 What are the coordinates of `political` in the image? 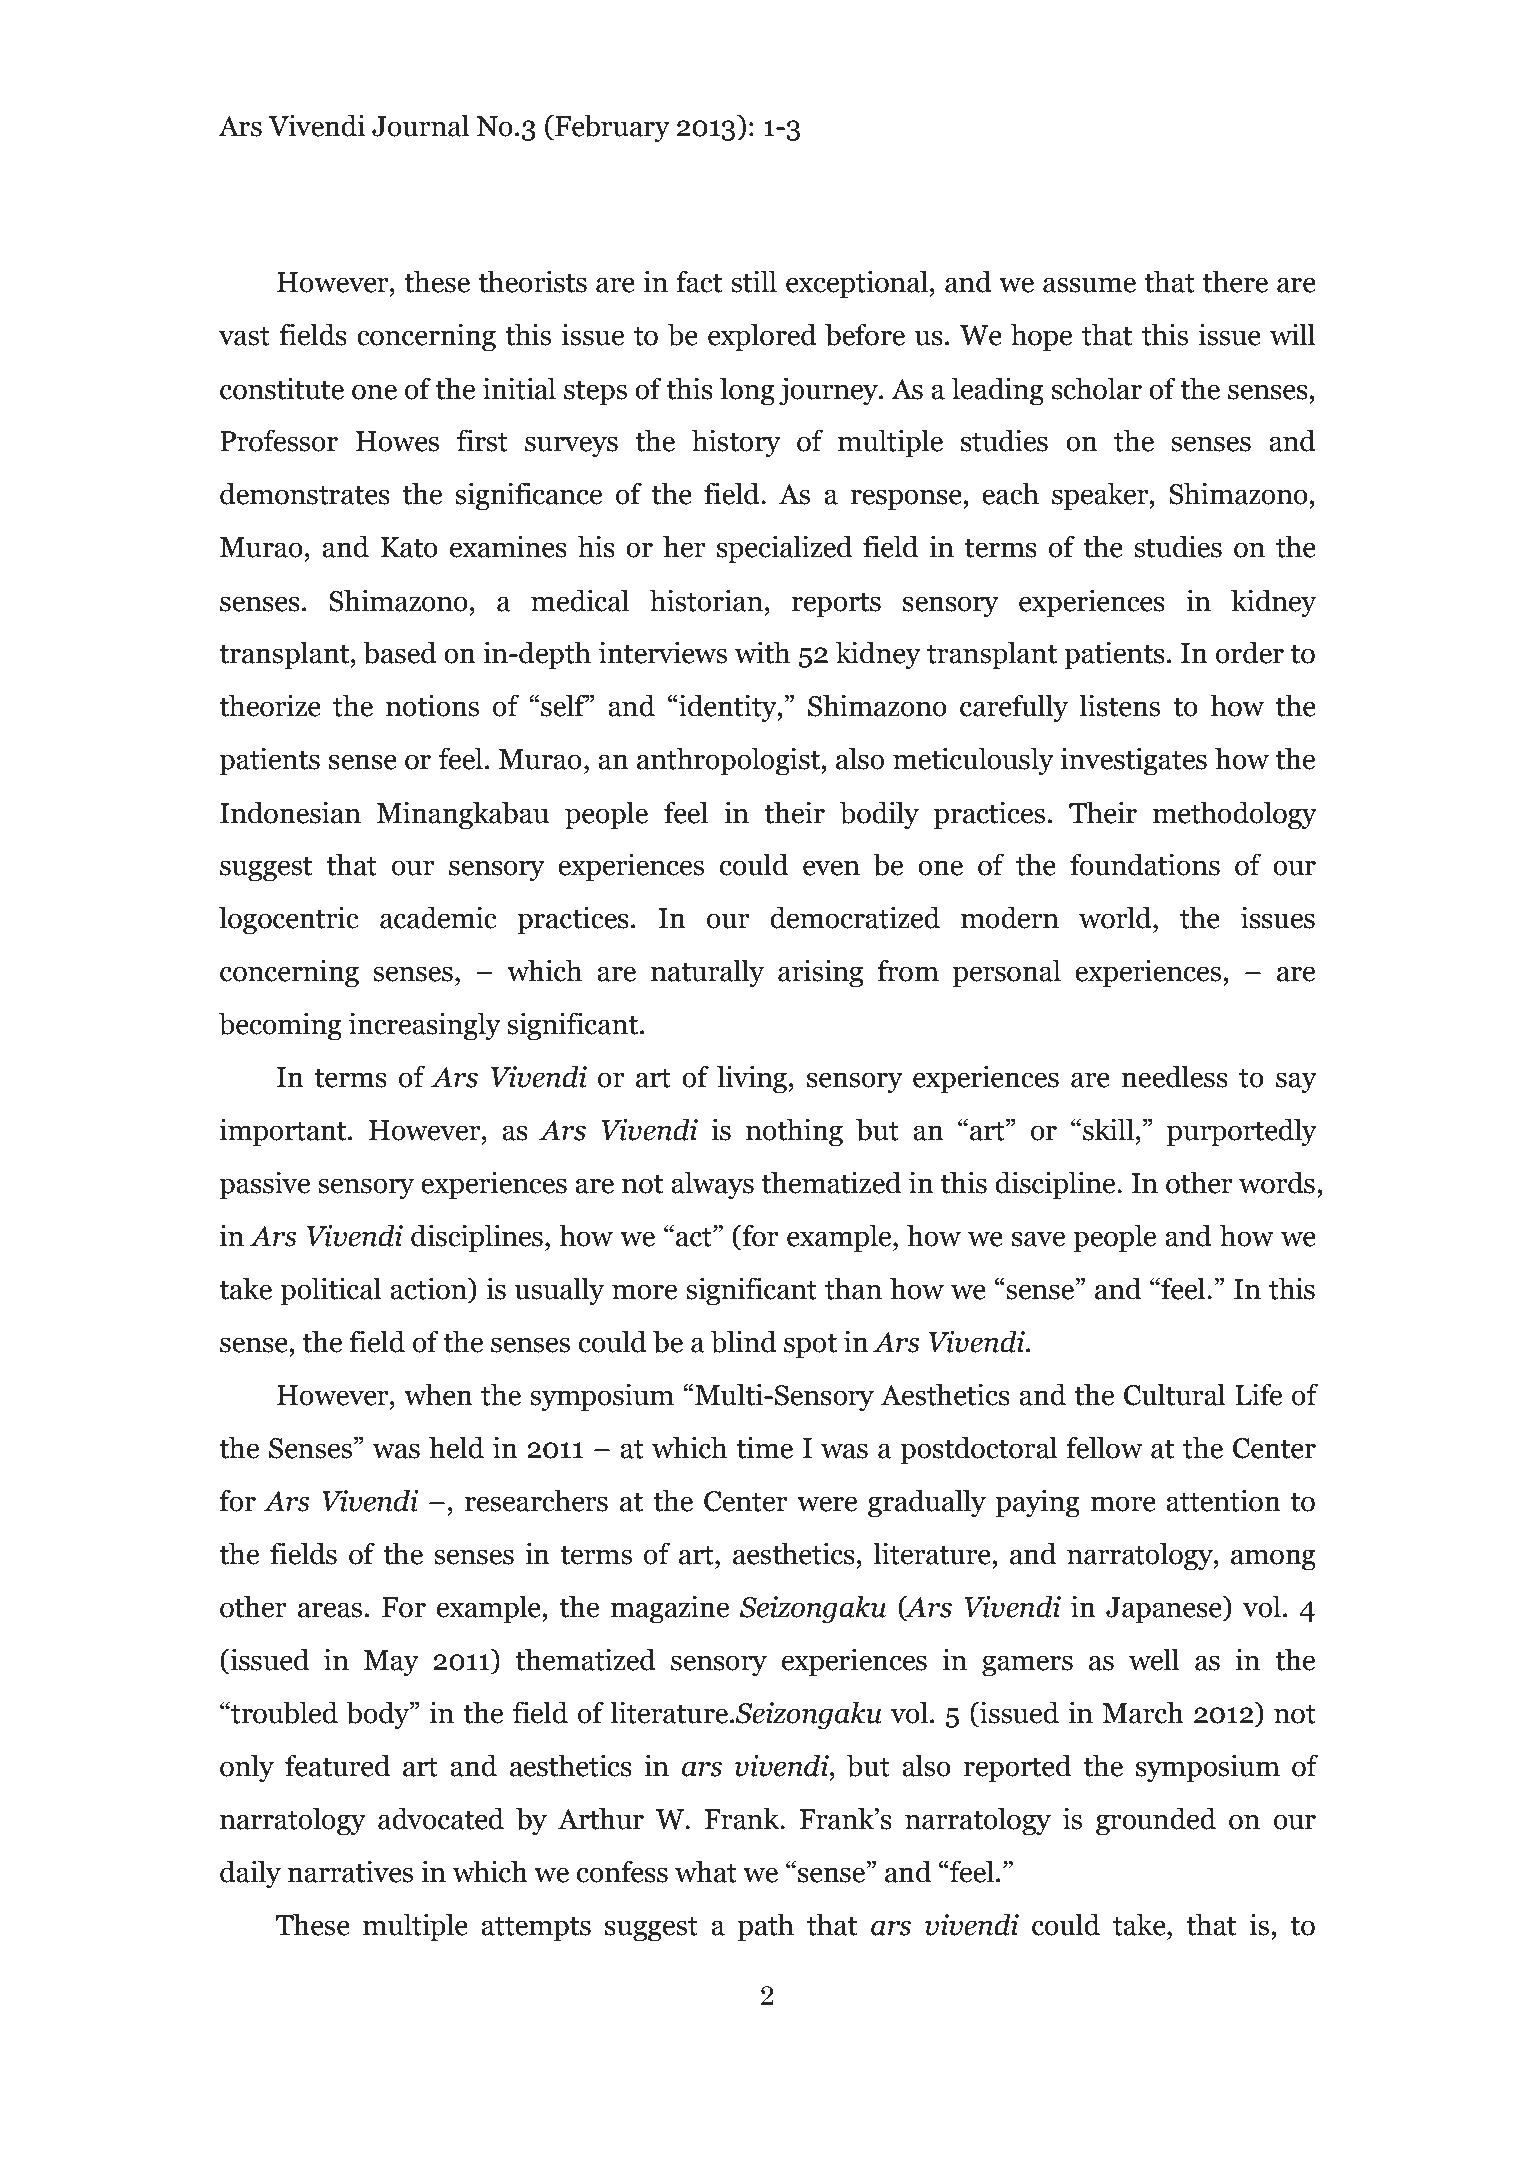 It's located at (330, 1291).
